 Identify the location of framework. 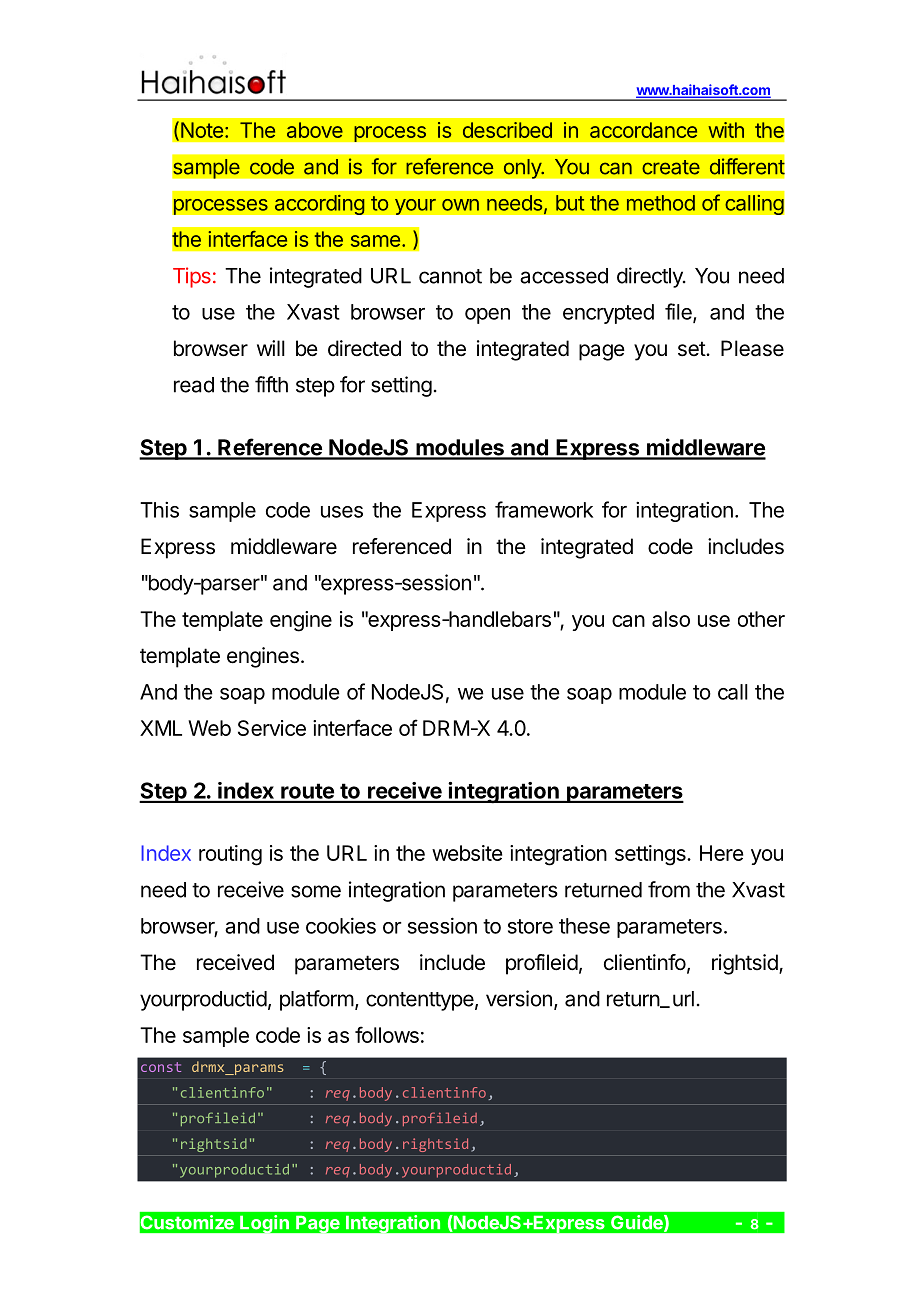
(544, 509).
